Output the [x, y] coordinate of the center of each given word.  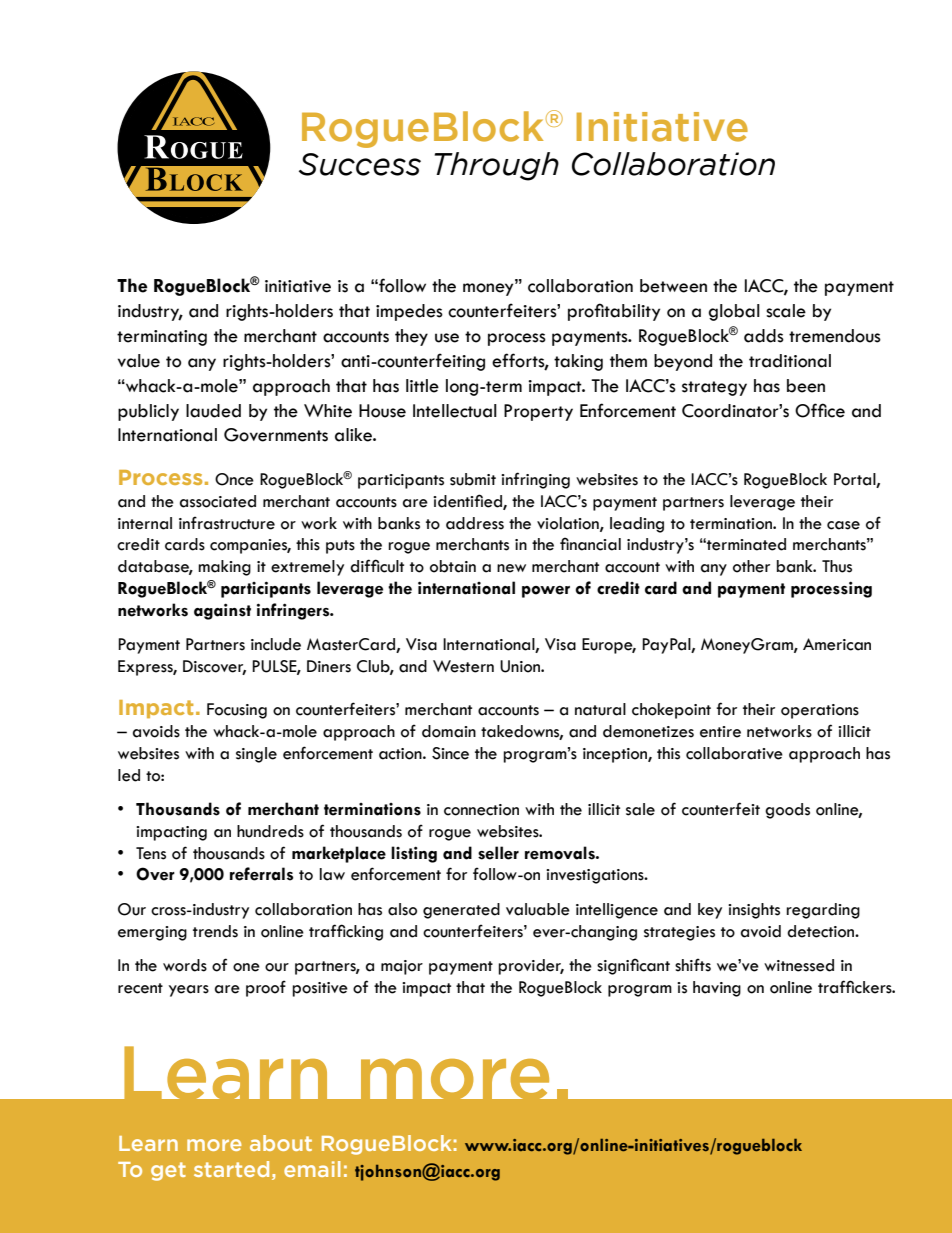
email [312, 1169]
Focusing [237, 711]
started [231, 1169]
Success [360, 164]
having [717, 989]
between [673, 286]
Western [463, 666]
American [837, 644]
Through [496, 166]
